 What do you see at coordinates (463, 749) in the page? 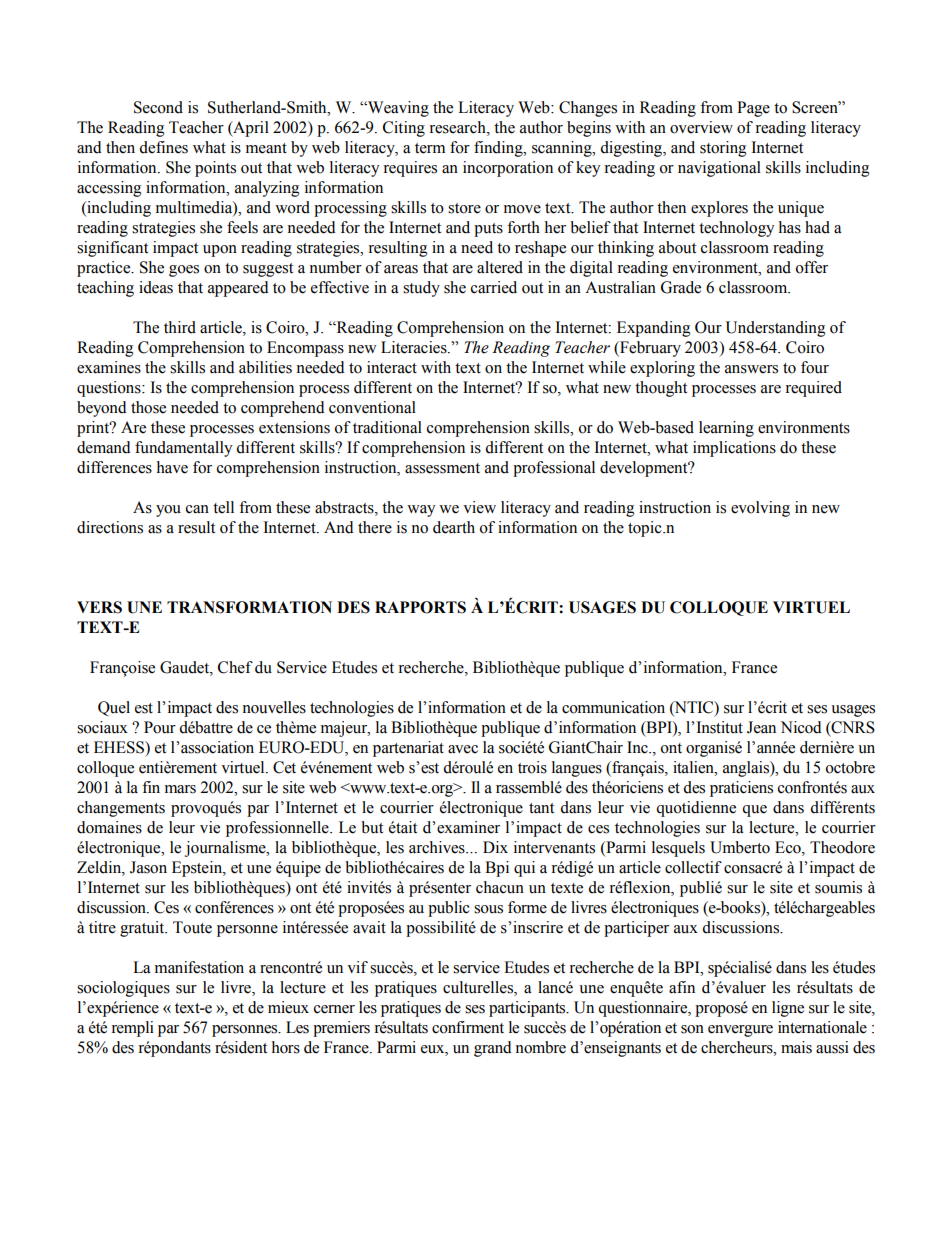
I see `avec` at bounding box center [463, 749].
